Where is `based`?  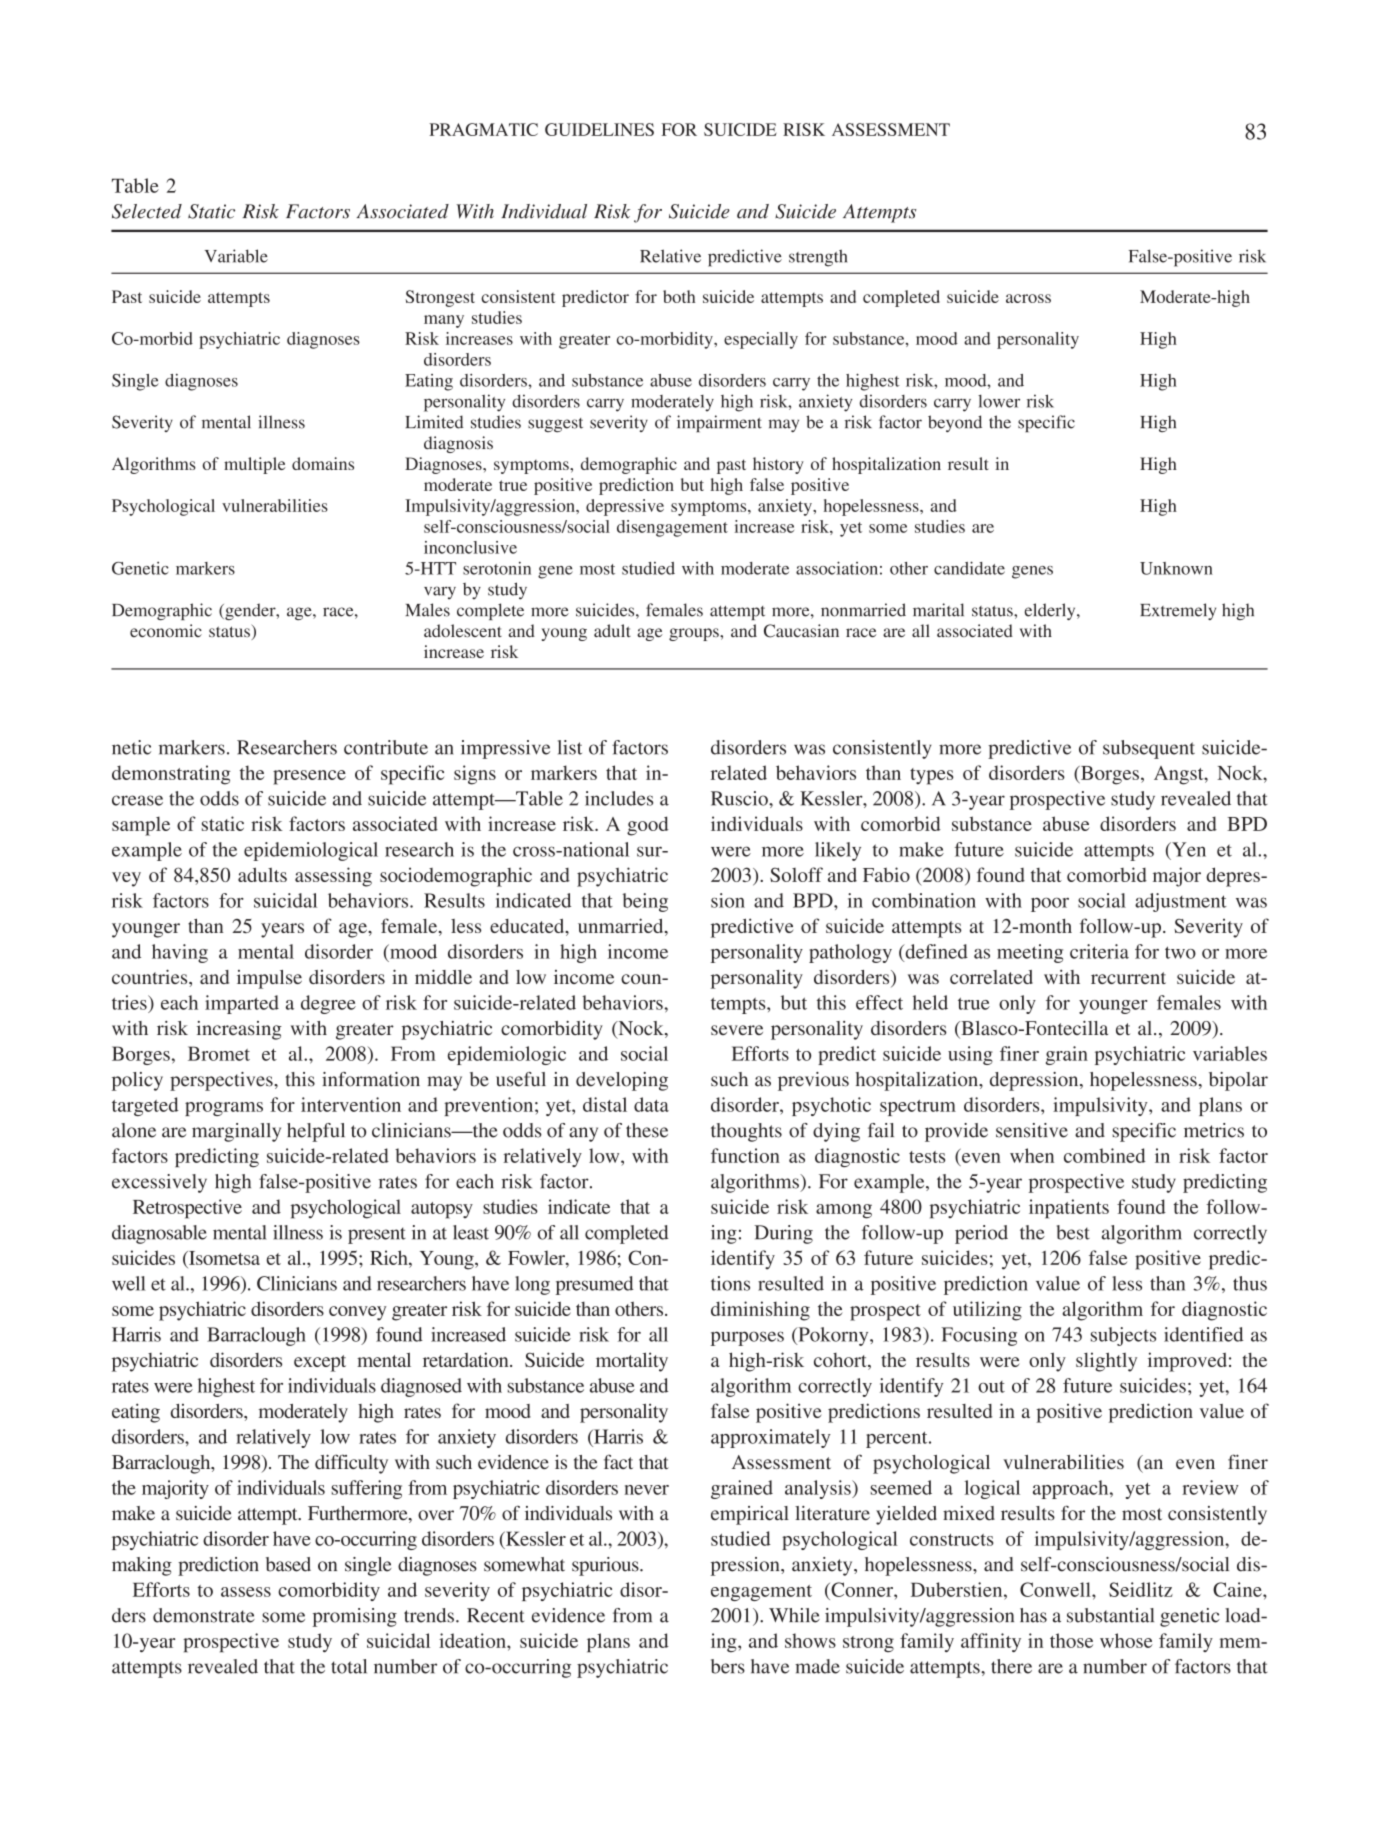
based is located at coordinates (288, 1564).
